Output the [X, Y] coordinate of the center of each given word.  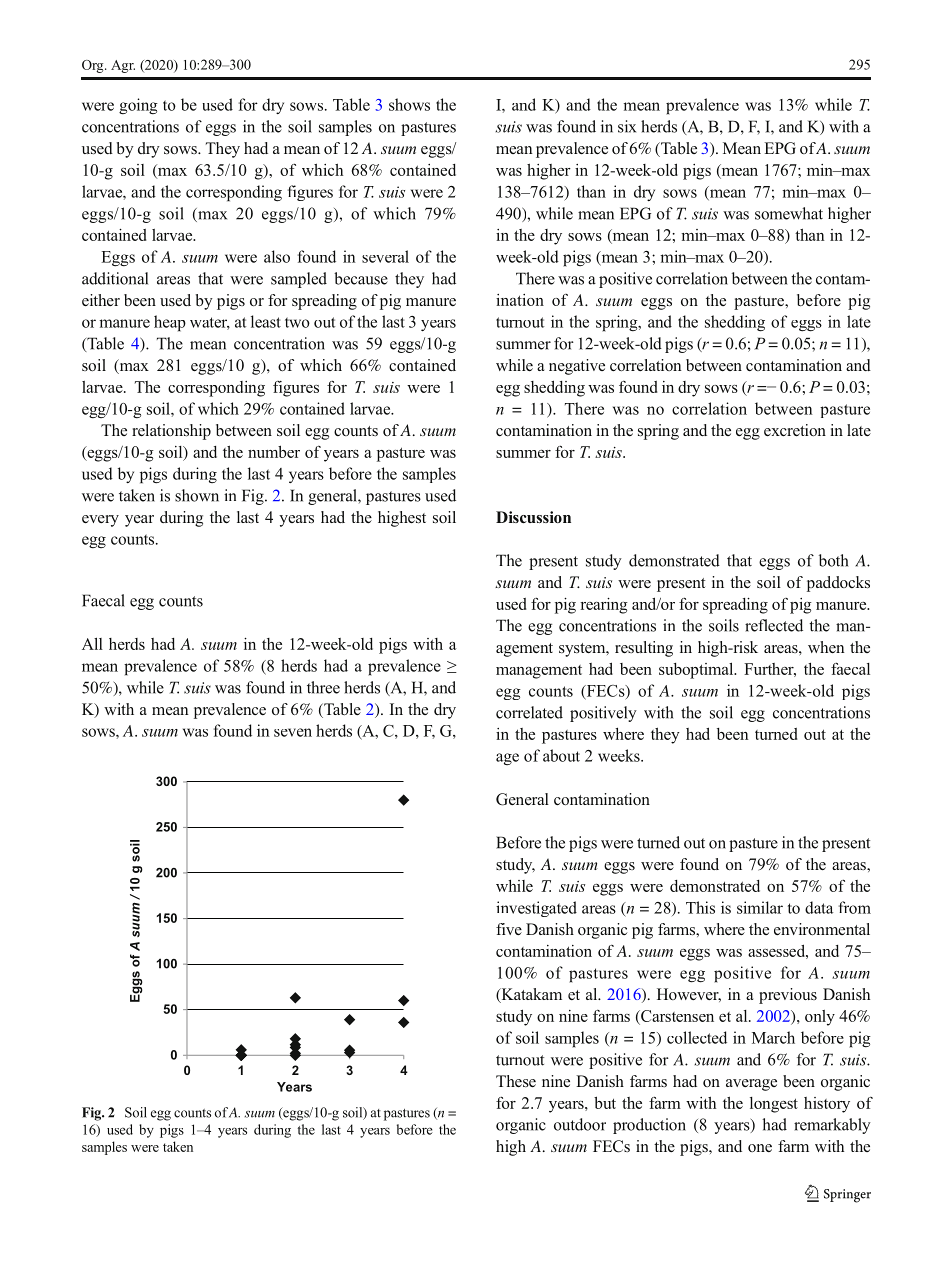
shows [409, 104]
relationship [171, 432]
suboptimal [697, 670]
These [516, 1081]
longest [774, 1105]
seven [293, 732]
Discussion [533, 517]
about [561, 755]
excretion [795, 430]
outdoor [580, 1124]
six [627, 126]
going [138, 106]
